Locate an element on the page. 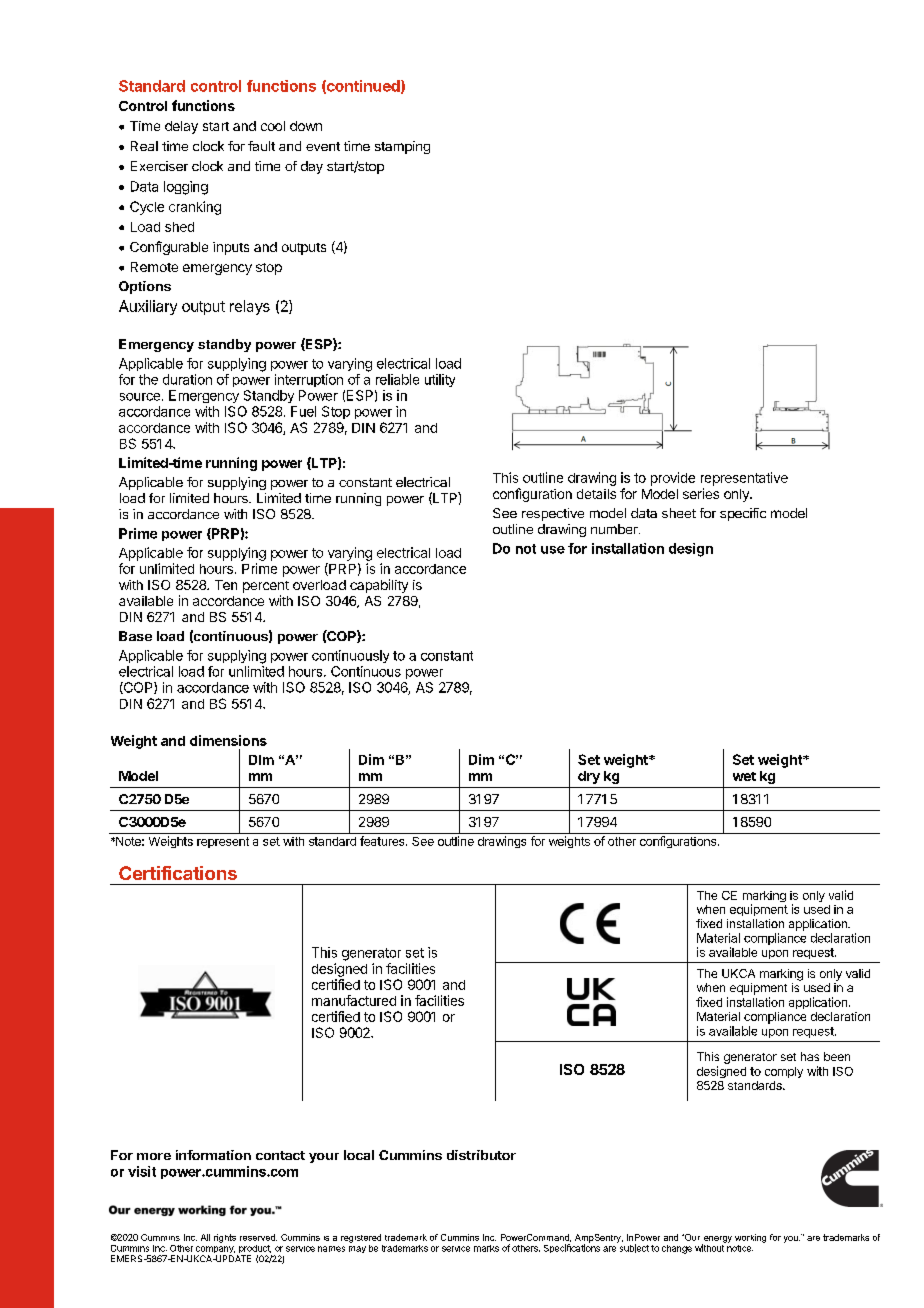  fault is located at coordinates (261, 146).
